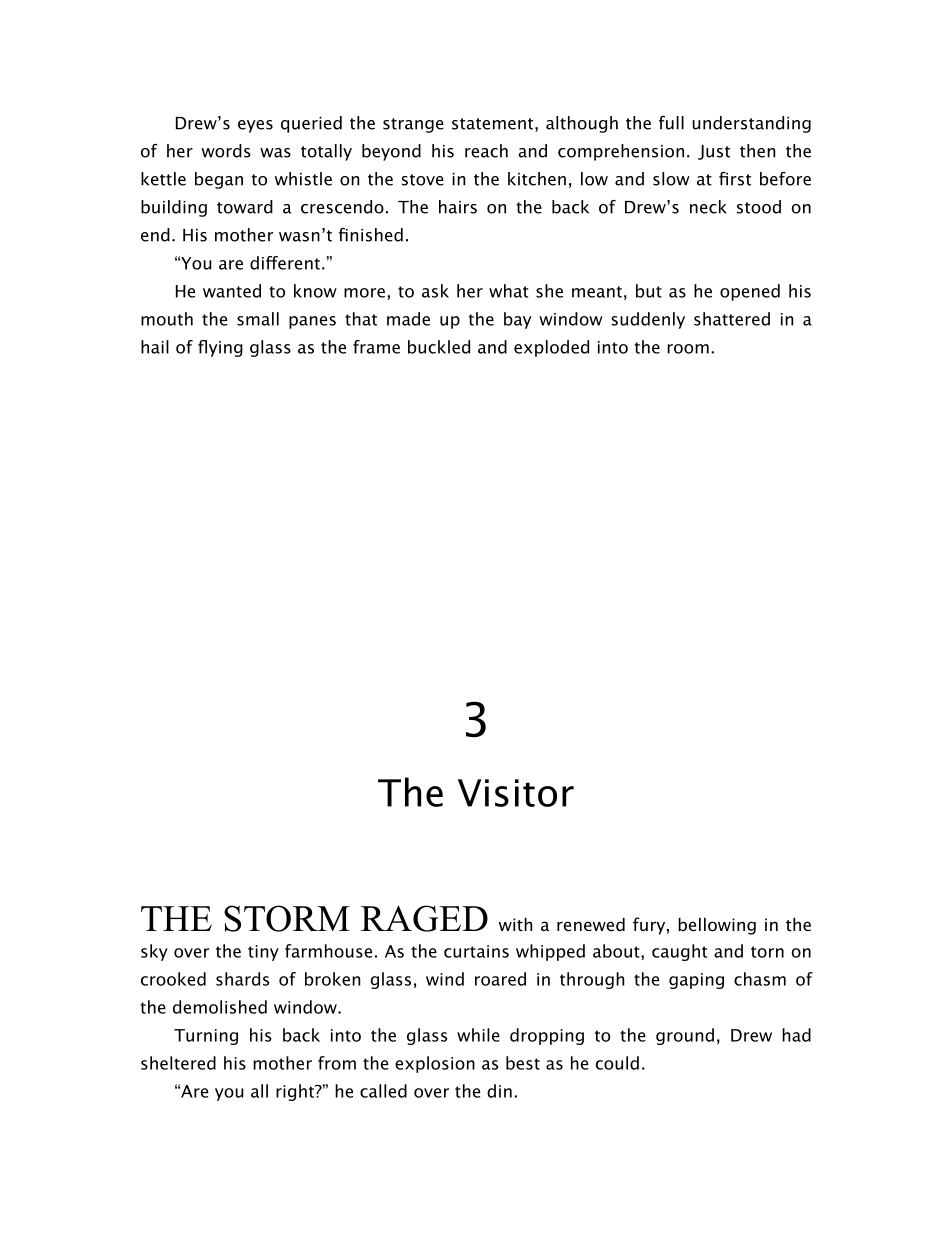  Describe the element at coordinates (688, 349) in the document. I see `room` at that location.
